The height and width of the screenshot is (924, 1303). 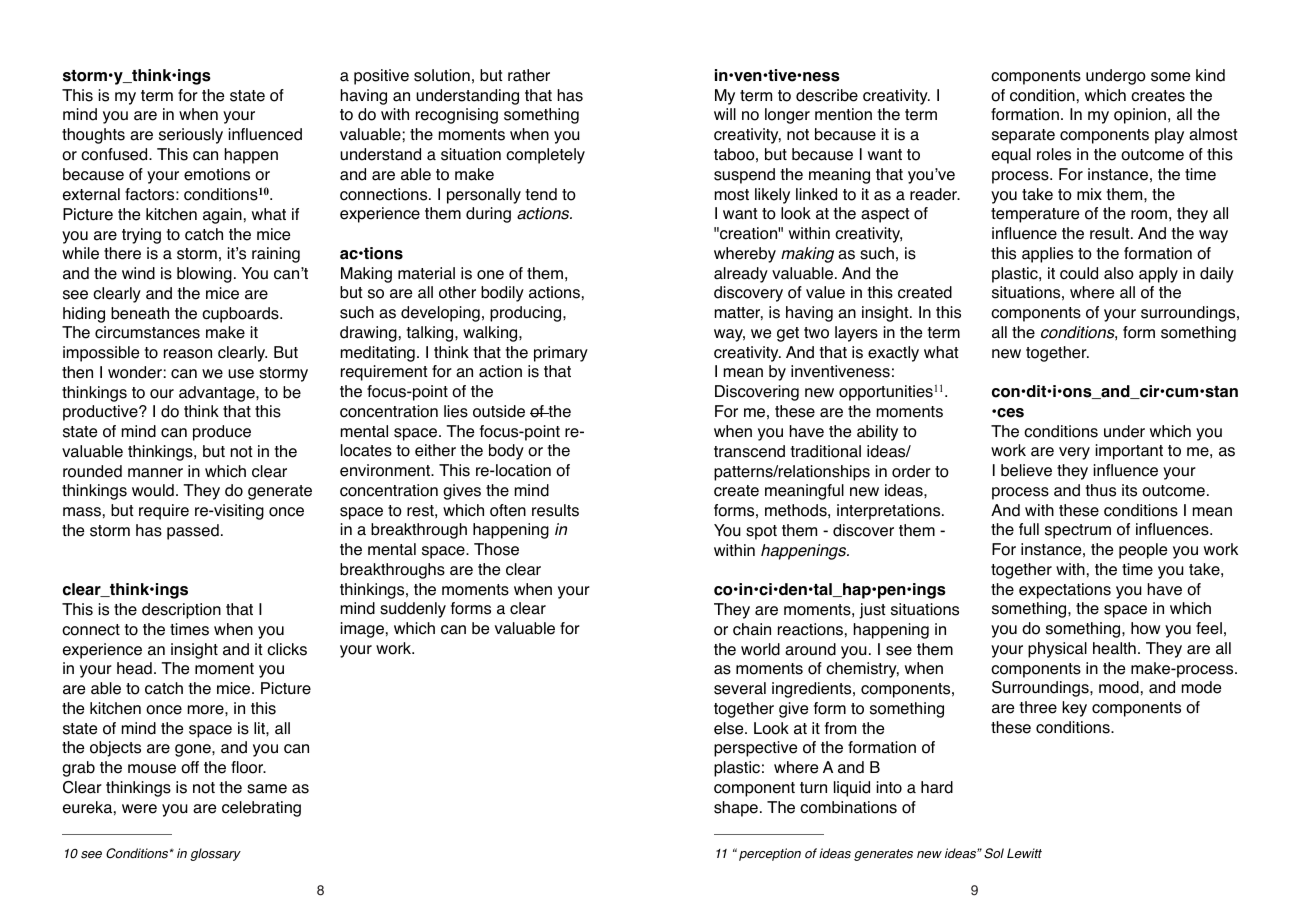 What do you see at coordinates (191, 136) in the screenshot?
I see `seriously` at bounding box center [191, 136].
